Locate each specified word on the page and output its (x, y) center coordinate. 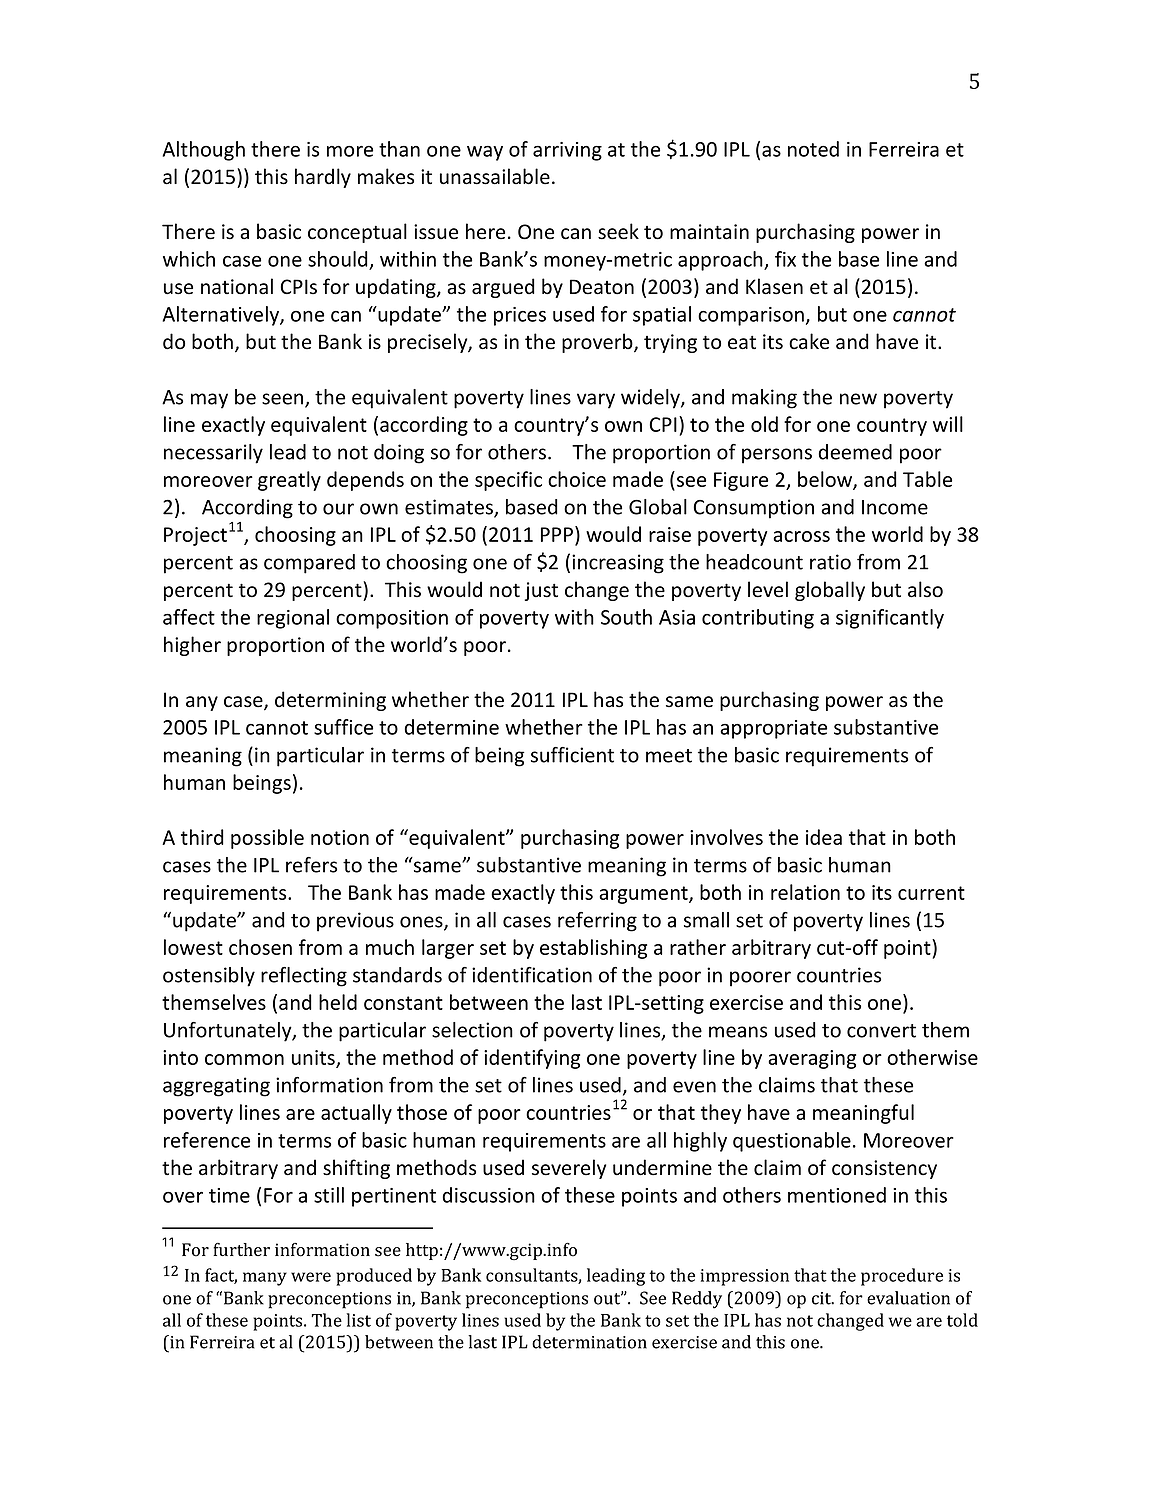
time (229, 1195)
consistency (884, 1169)
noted (813, 149)
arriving (567, 151)
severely (569, 1169)
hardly (323, 178)
